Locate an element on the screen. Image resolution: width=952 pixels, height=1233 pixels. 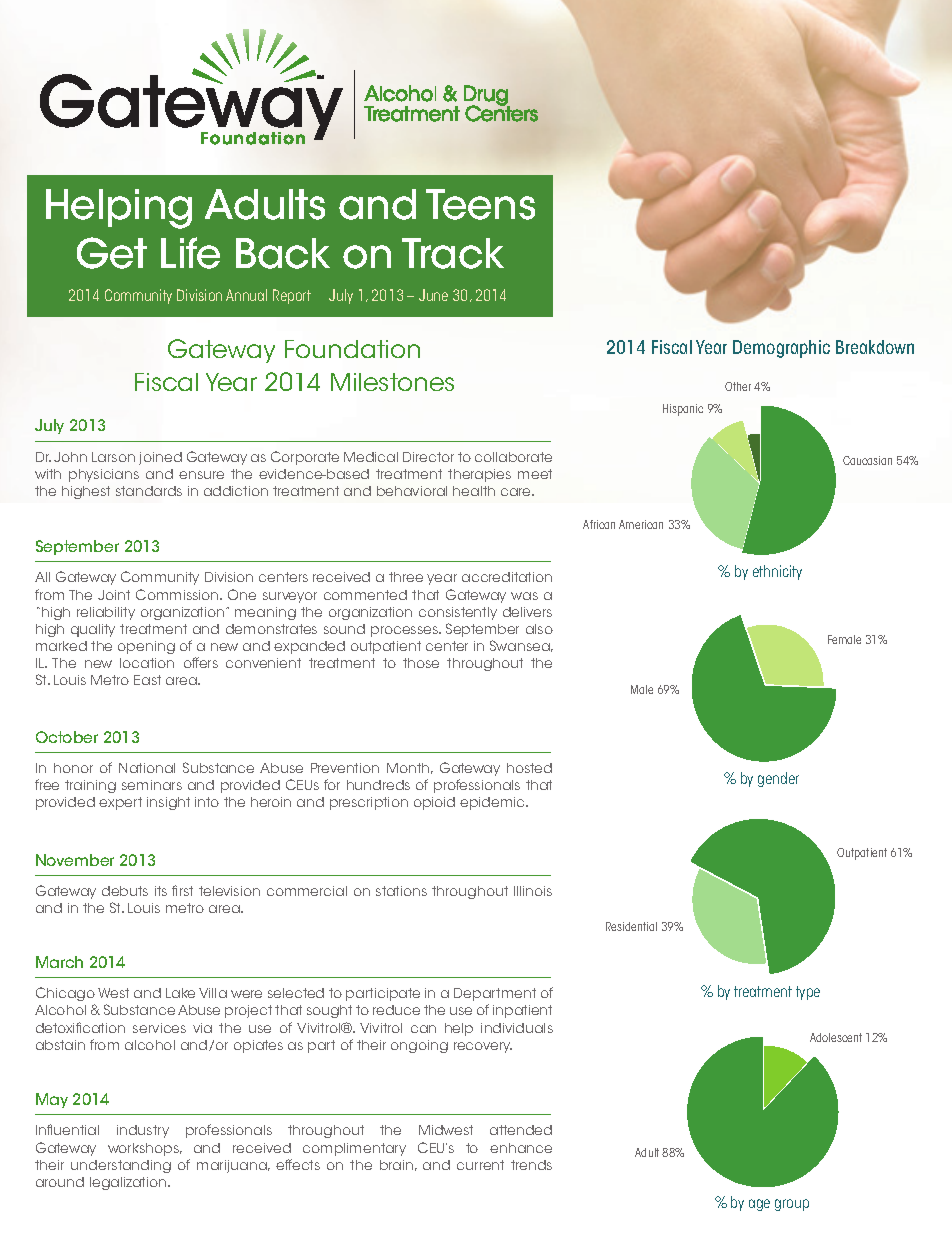
opioid is located at coordinates (434, 803).
